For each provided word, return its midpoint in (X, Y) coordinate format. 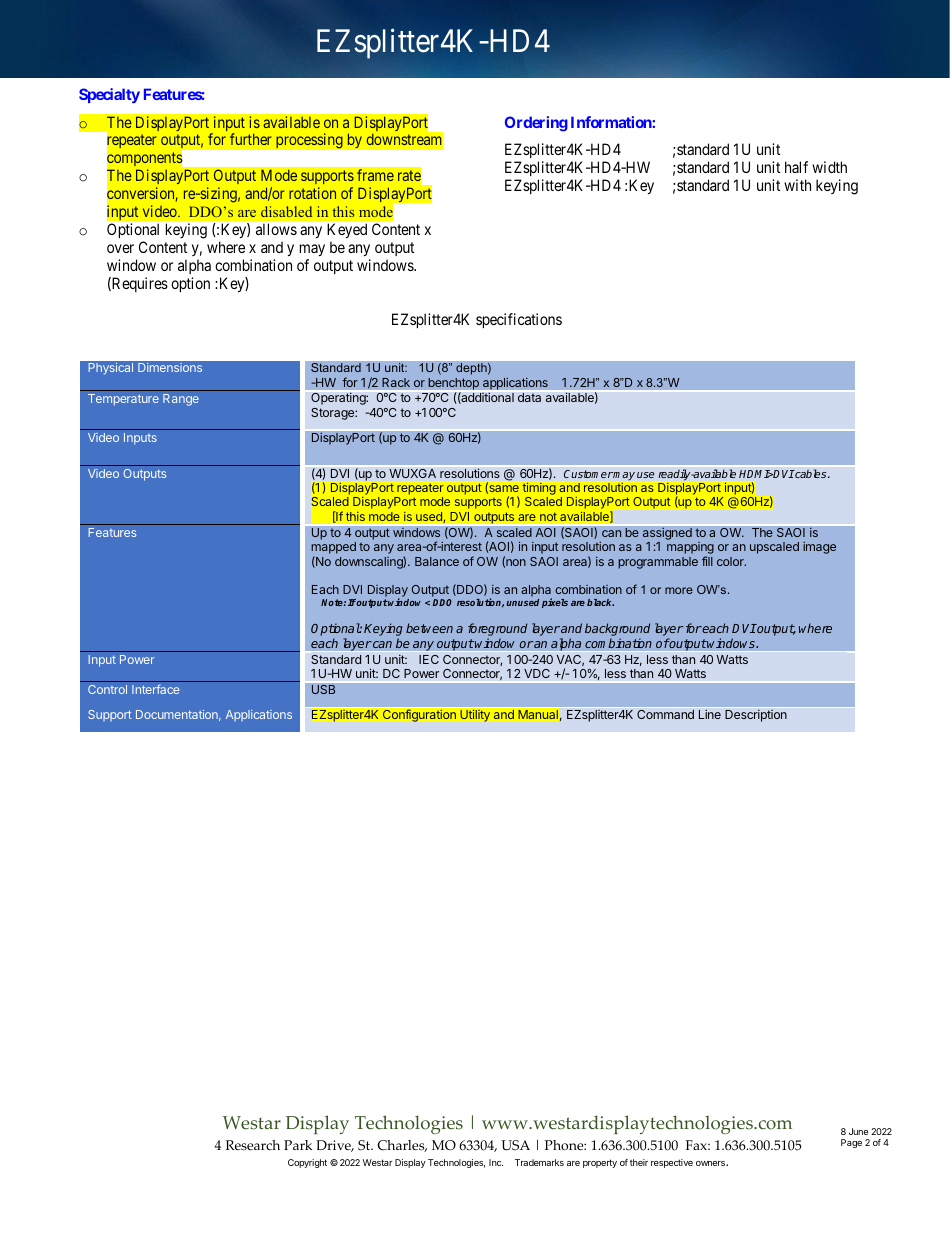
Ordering (536, 124)
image (819, 548)
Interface (155, 689)
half (796, 167)
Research (252, 1145)
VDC (537, 673)
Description (756, 716)
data (529, 397)
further (251, 139)
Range (181, 400)
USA (515, 1145)
